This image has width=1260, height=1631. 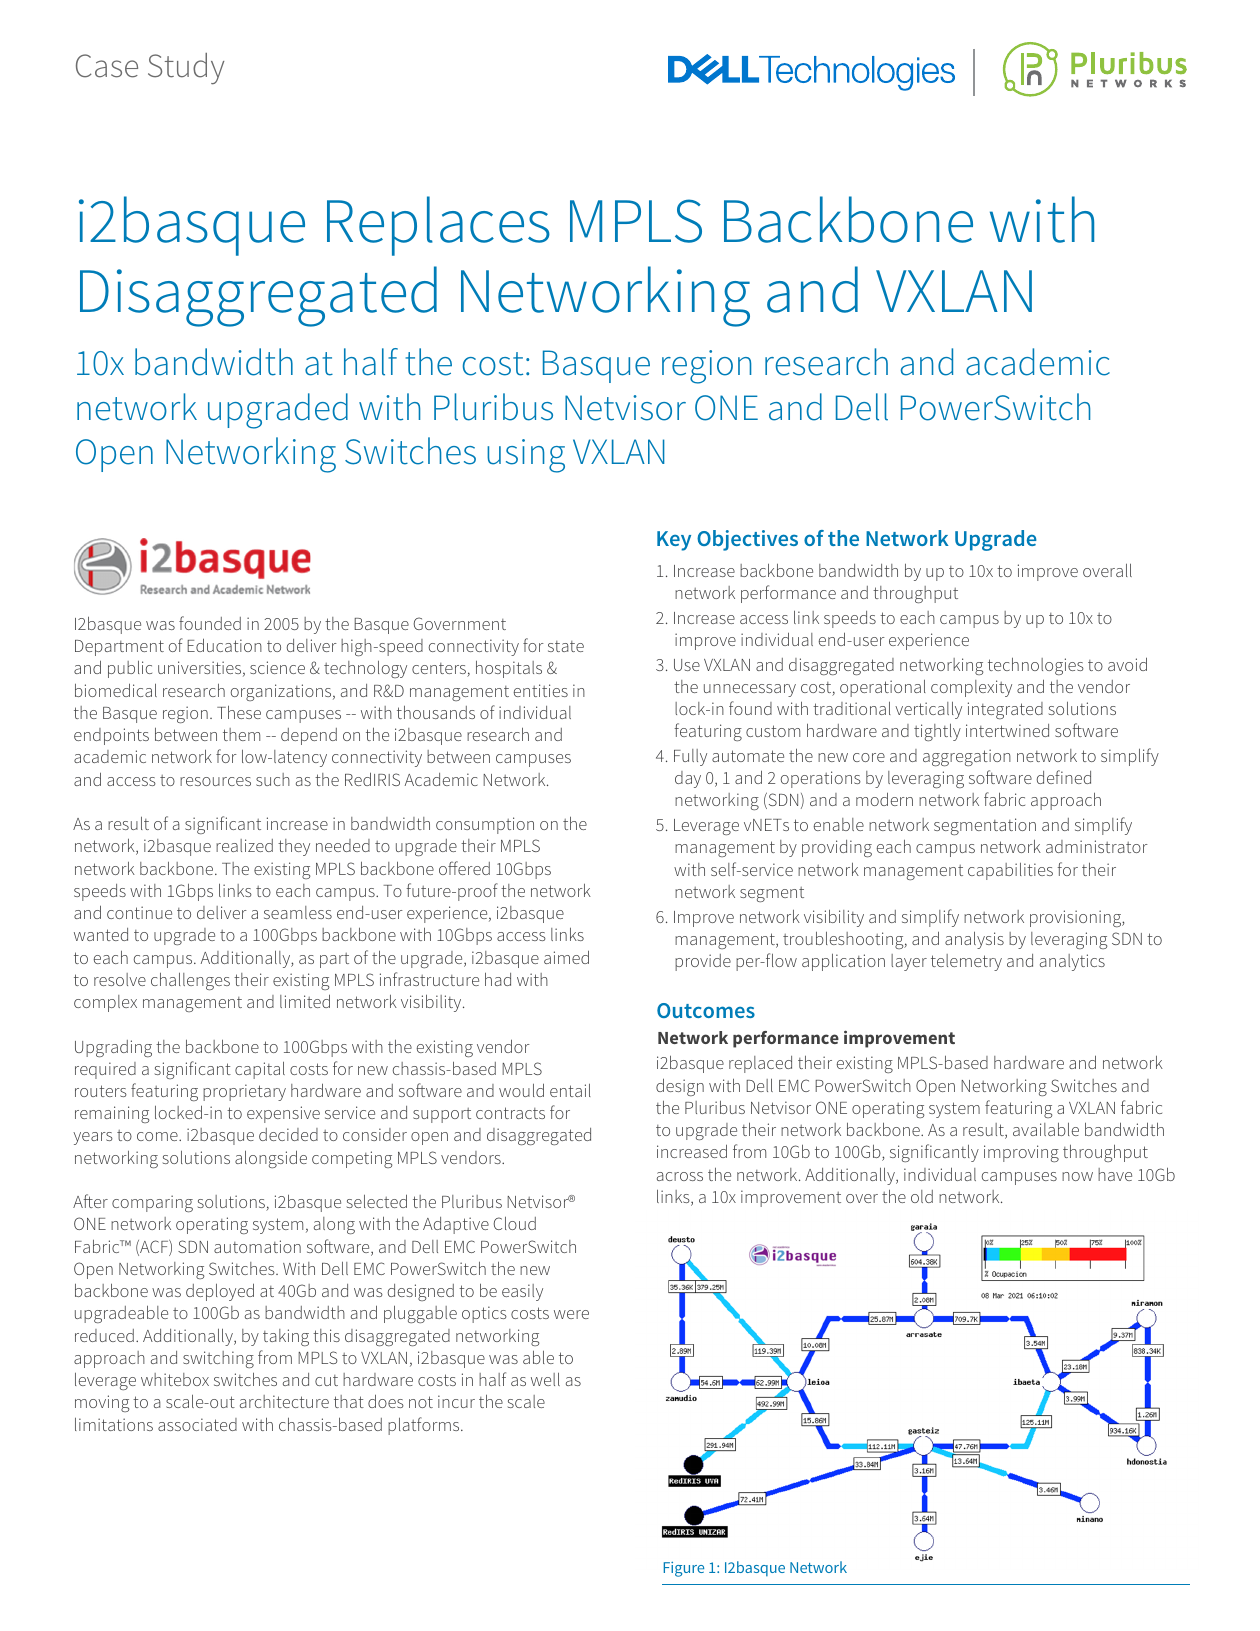 I want to click on Objectives, so click(x=747, y=540).
